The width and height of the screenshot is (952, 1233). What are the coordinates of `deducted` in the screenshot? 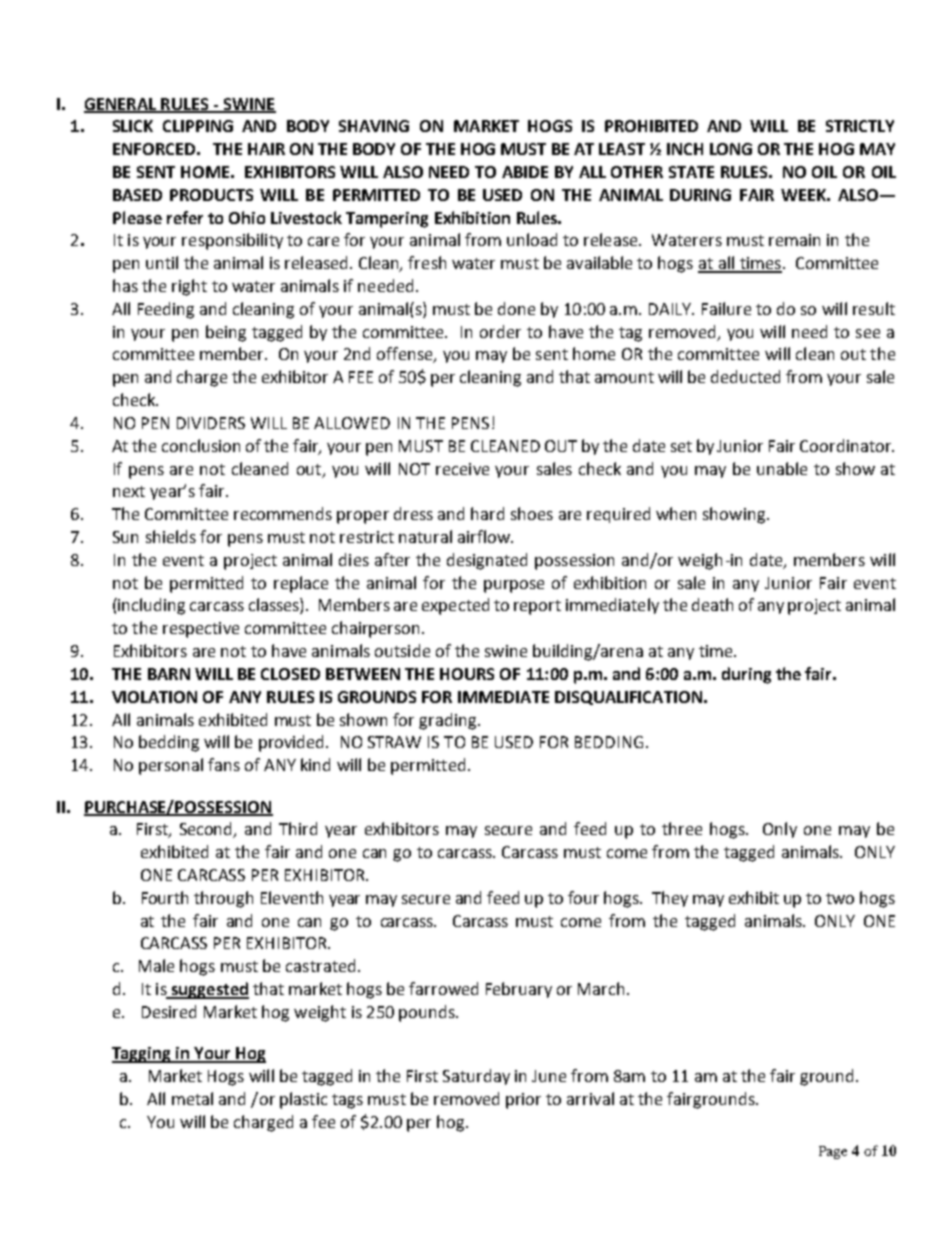 It's located at (745, 376).
